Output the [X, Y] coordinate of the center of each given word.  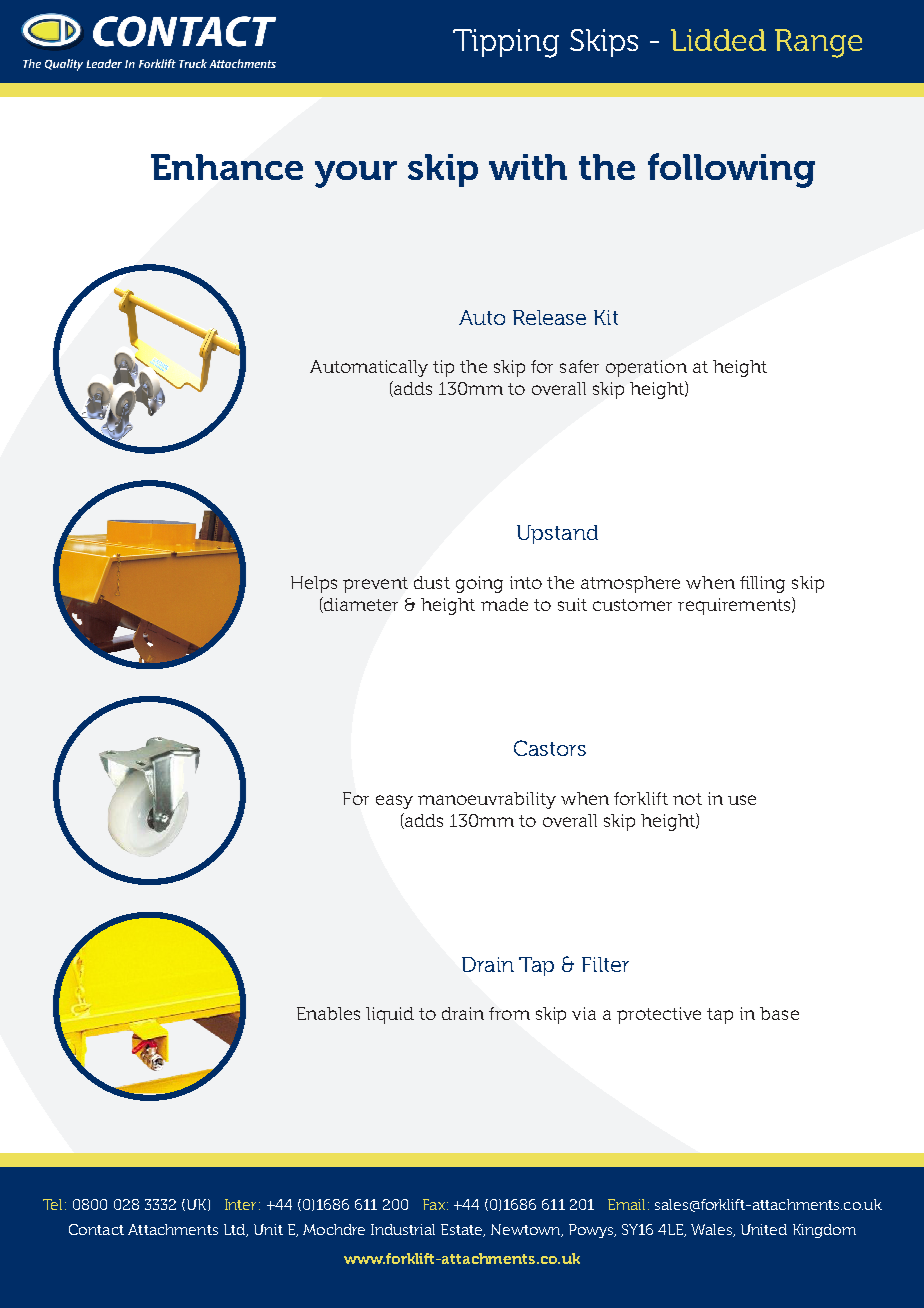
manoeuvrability [487, 800]
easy [394, 802]
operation [646, 368]
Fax [434, 1204]
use [742, 800]
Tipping [506, 43]
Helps [314, 584]
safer [579, 366]
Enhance [227, 167]
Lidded [718, 40]
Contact [96, 1229]
